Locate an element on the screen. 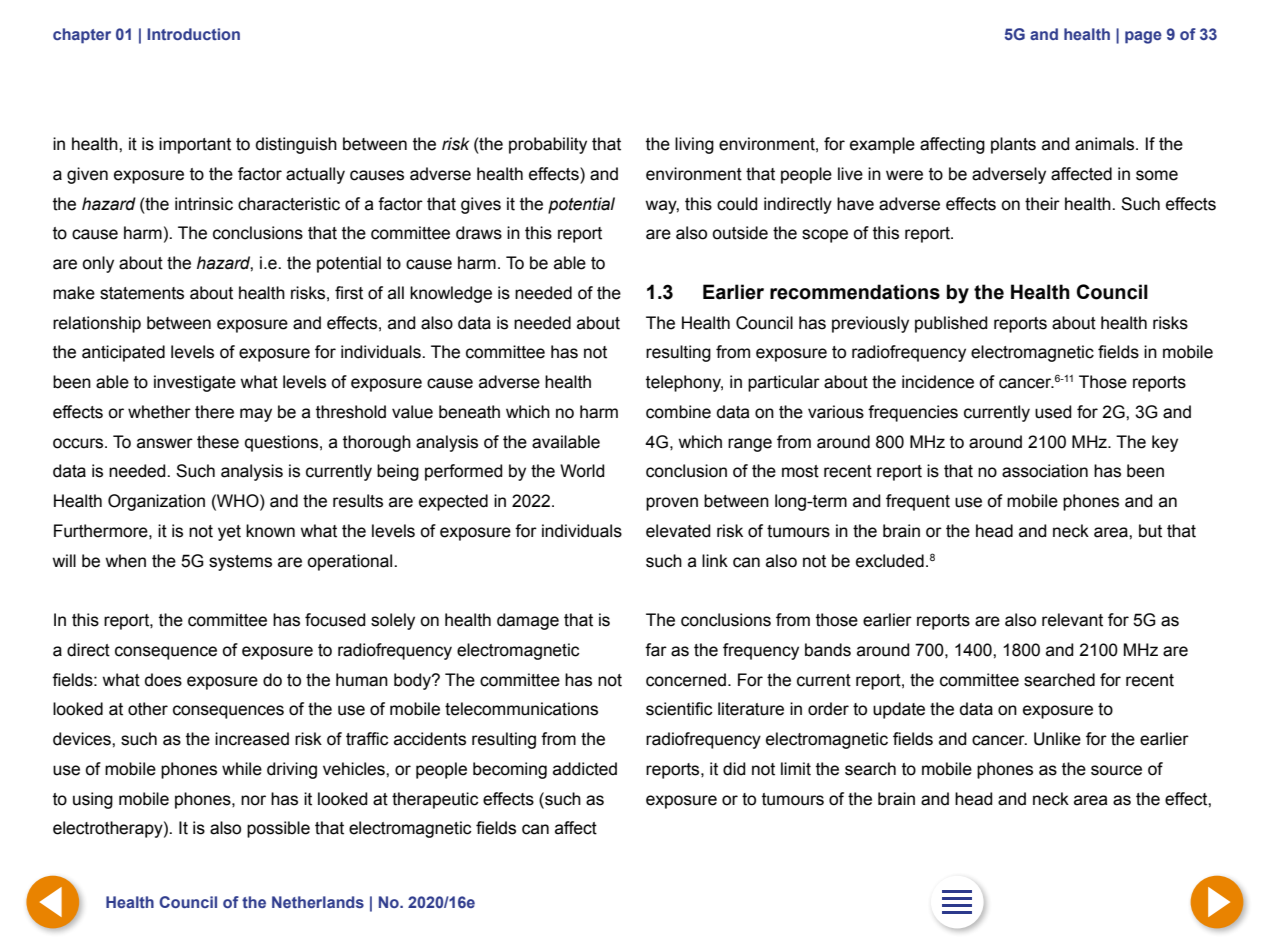 The image size is (1270, 952). outside is located at coordinates (740, 233).
